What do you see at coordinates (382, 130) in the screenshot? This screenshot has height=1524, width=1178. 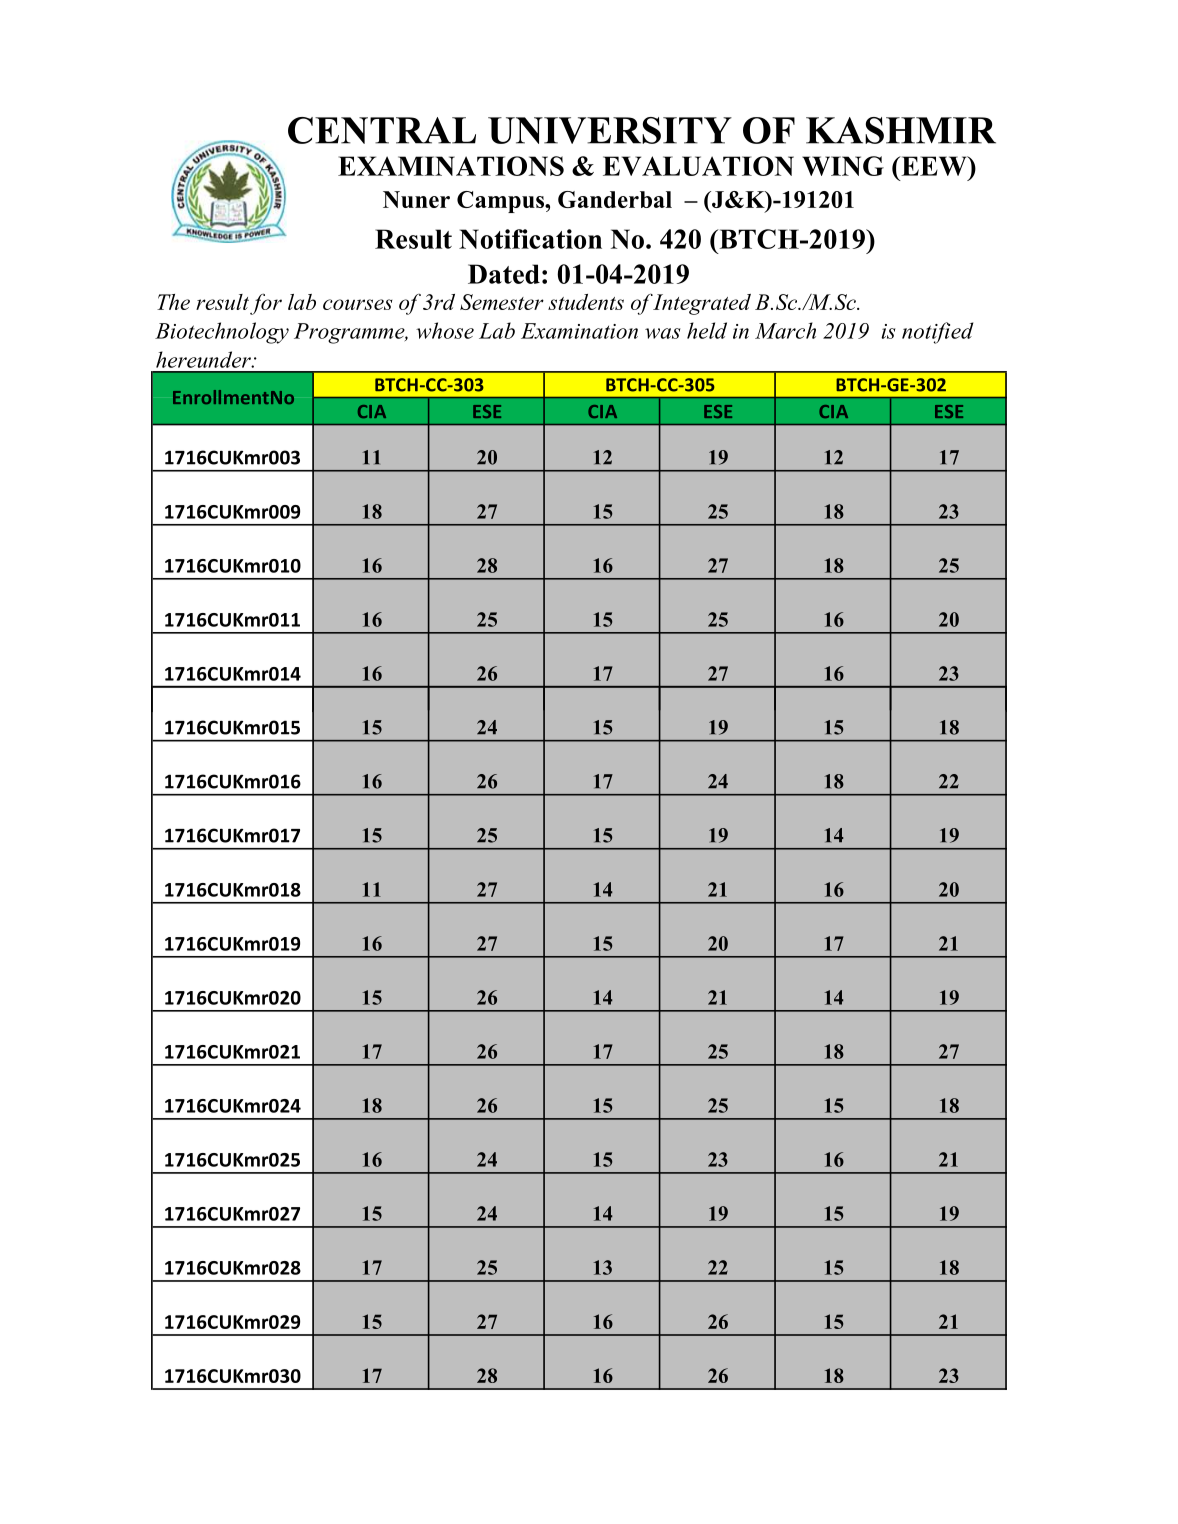 I see `CENTRAL` at bounding box center [382, 130].
